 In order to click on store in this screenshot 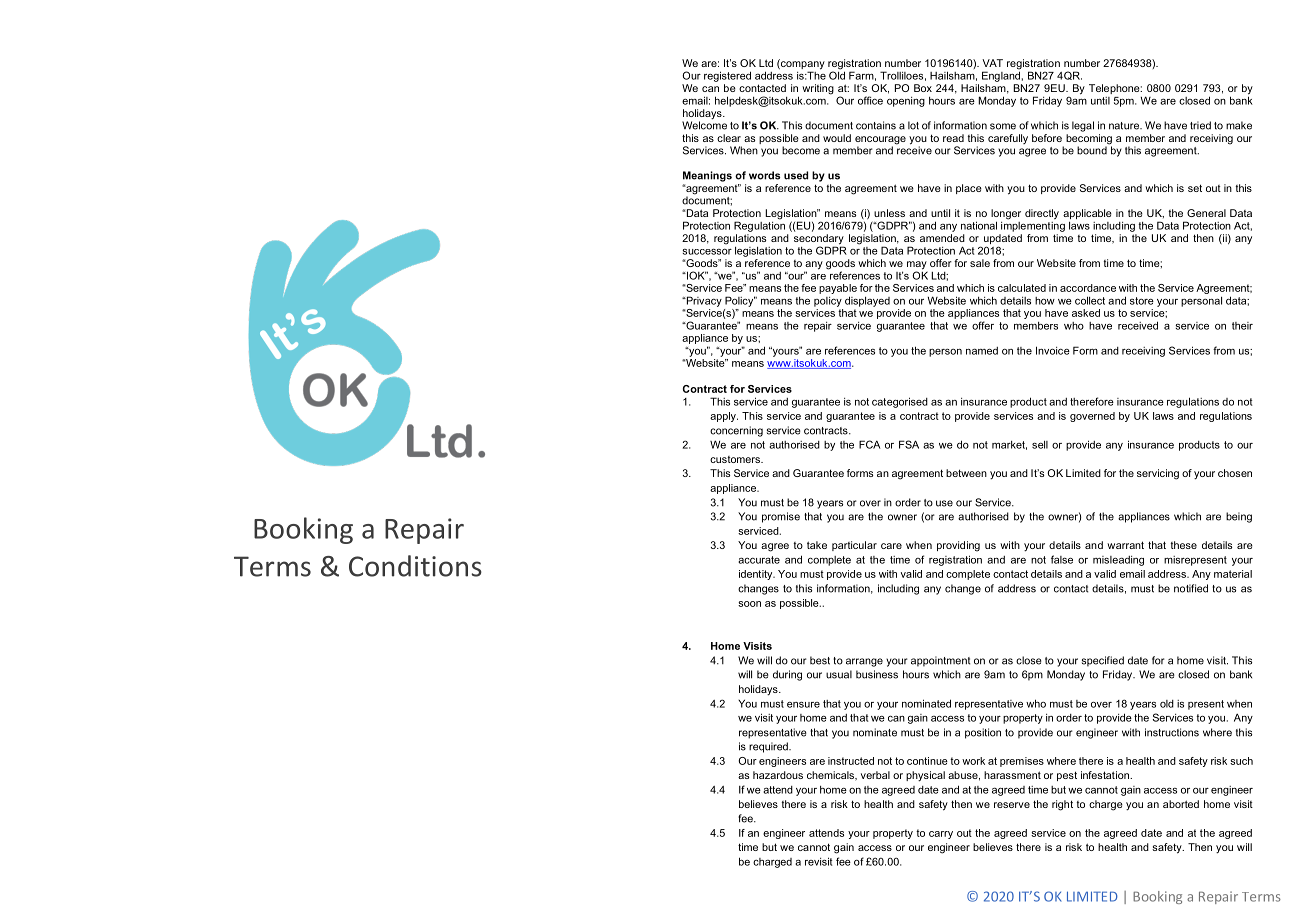, I will do `click(1142, 301)`.
